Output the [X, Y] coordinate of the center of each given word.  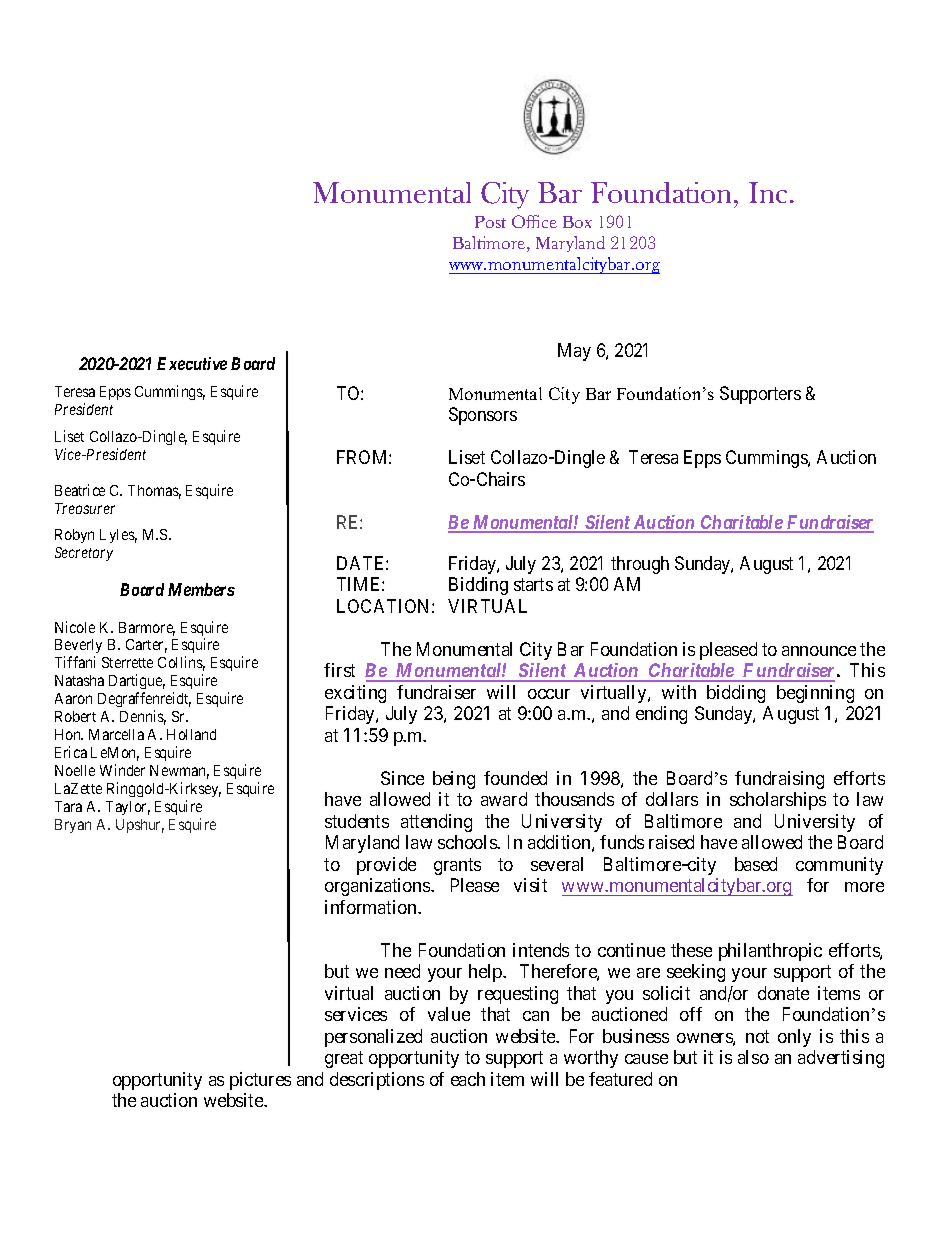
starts [533, 585]
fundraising [779, 780]
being [454, 780]
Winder [122, 770]
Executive [192, 363]
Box [577, 222]
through [640, 565]
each [468, 1079]
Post [490, 222]
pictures [260, 1081]
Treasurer [85, 508]
